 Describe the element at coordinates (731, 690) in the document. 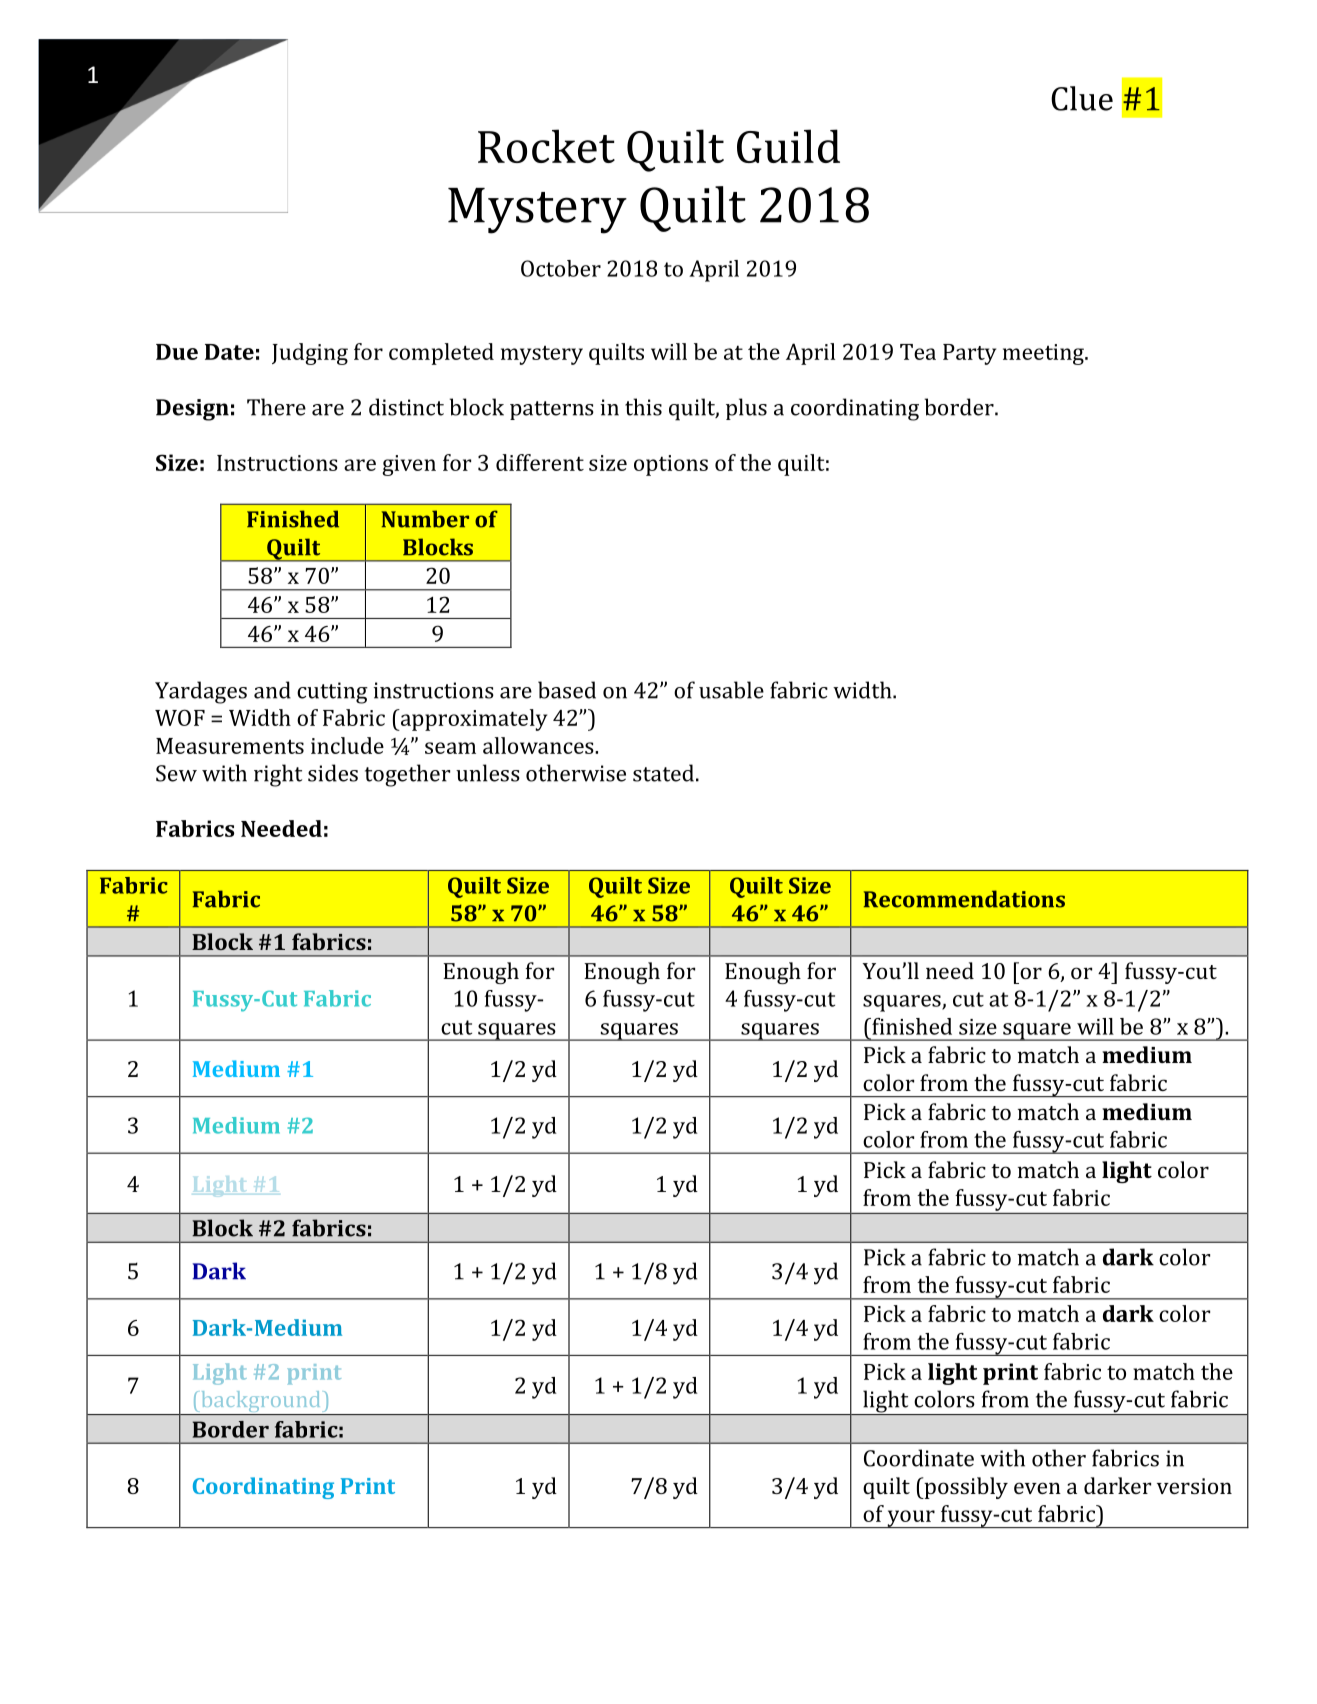

I see `usable` at that location.
